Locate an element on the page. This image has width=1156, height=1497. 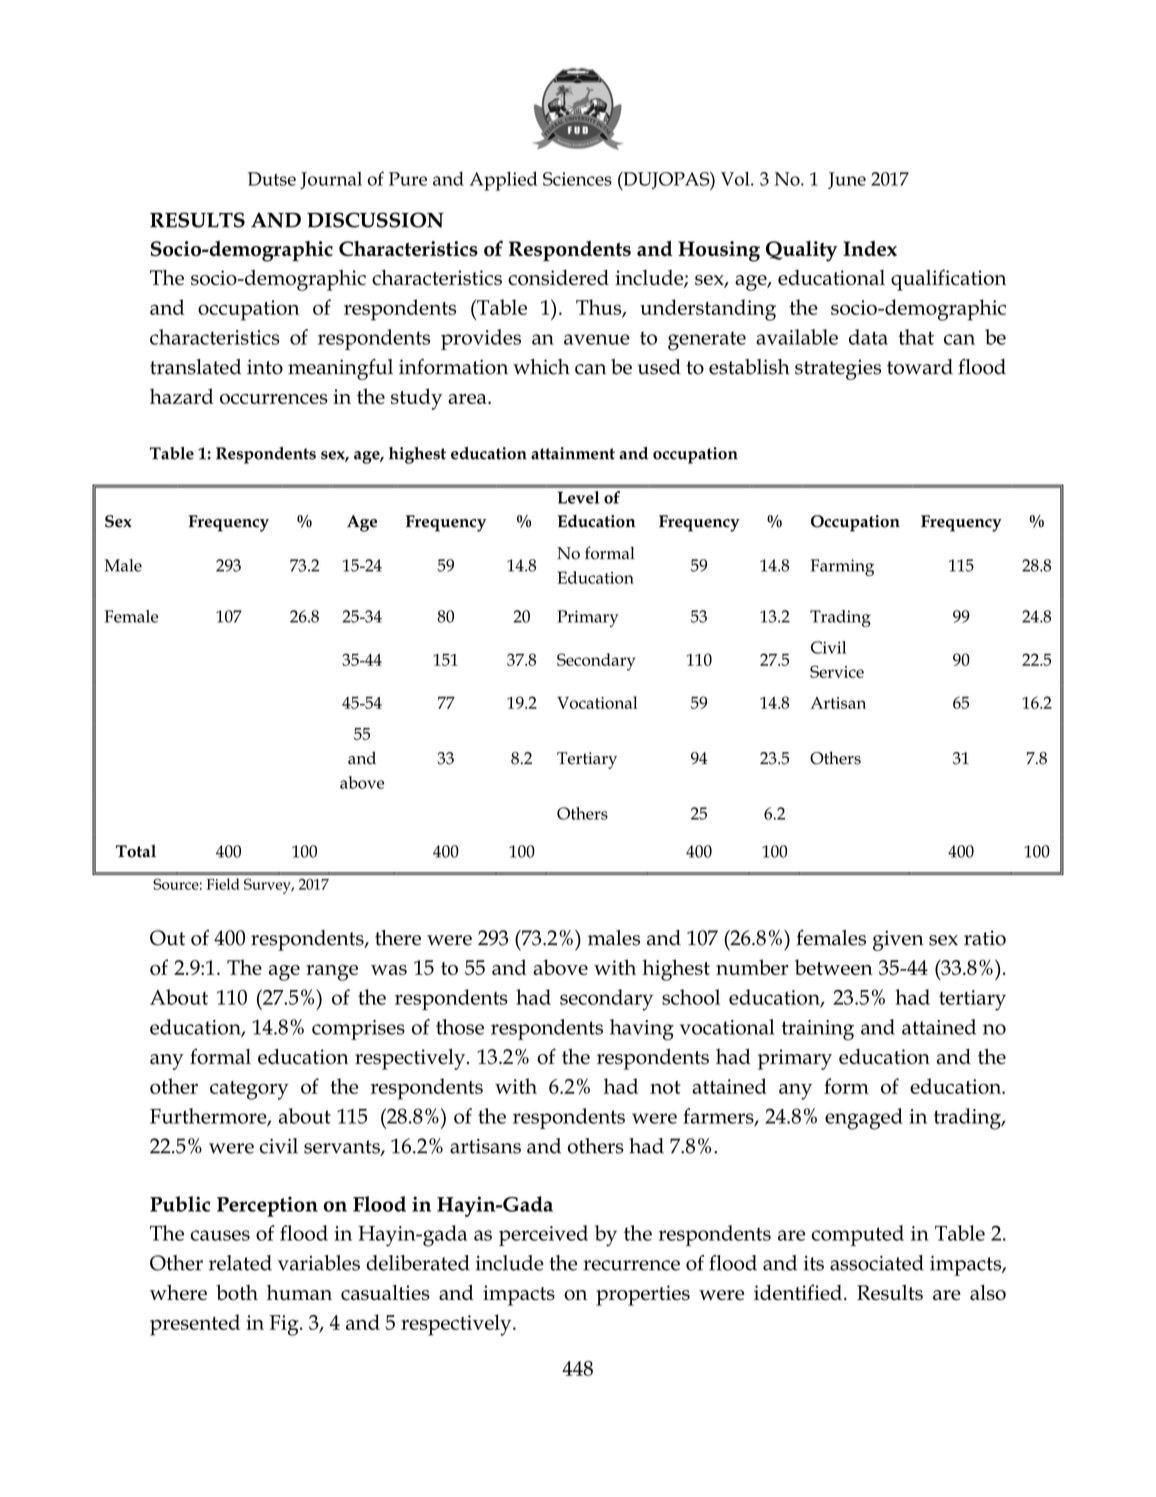
school is located at coordinates (691, 997).
